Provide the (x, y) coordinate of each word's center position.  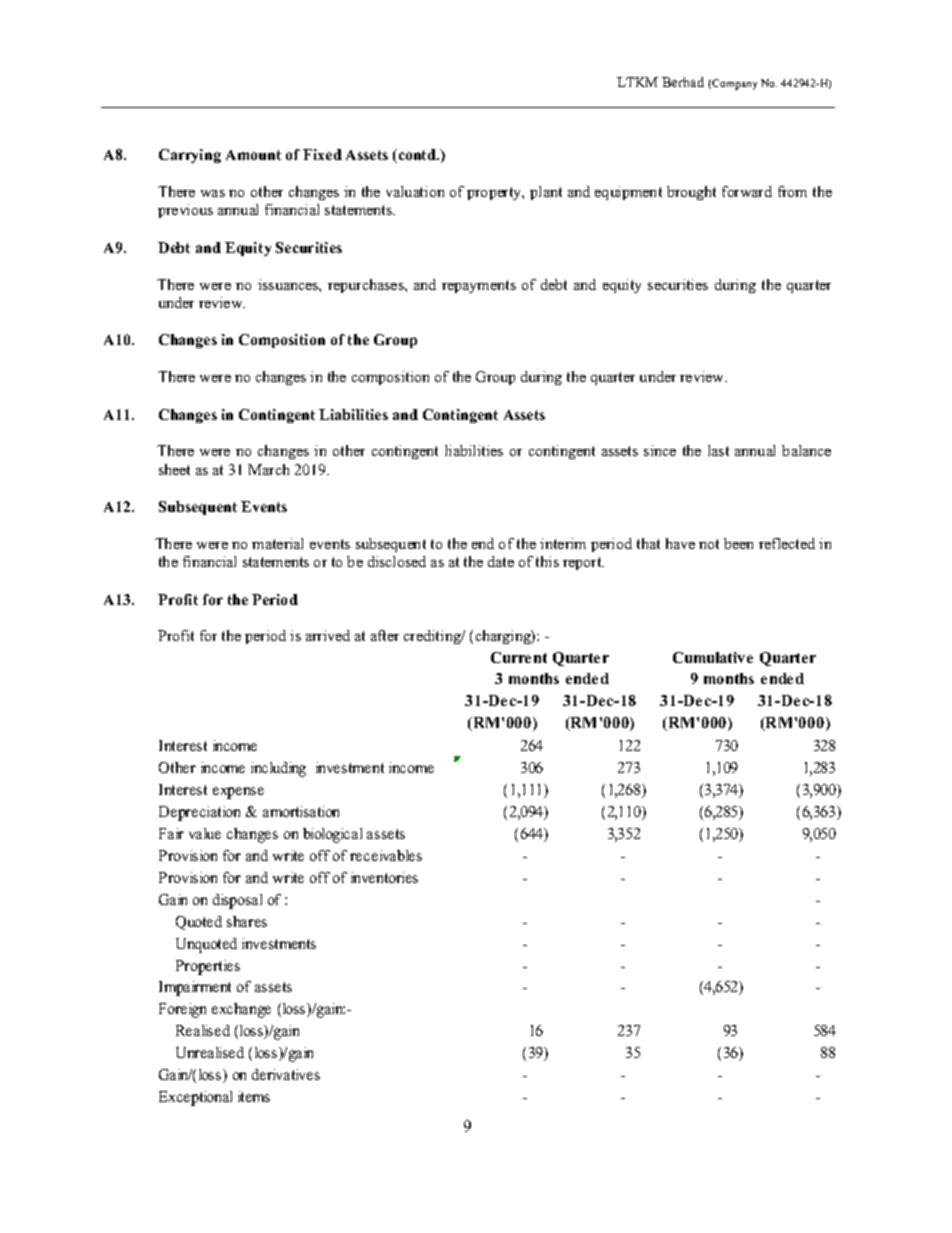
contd (417, 156)
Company (734, 84)
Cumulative (713, 657)
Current (519, 657)
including (278, 769)
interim (563, 543)
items (254, 1096)
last (718, 450)
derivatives (286, 1074)
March (268, 469)
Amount (253, 155)
